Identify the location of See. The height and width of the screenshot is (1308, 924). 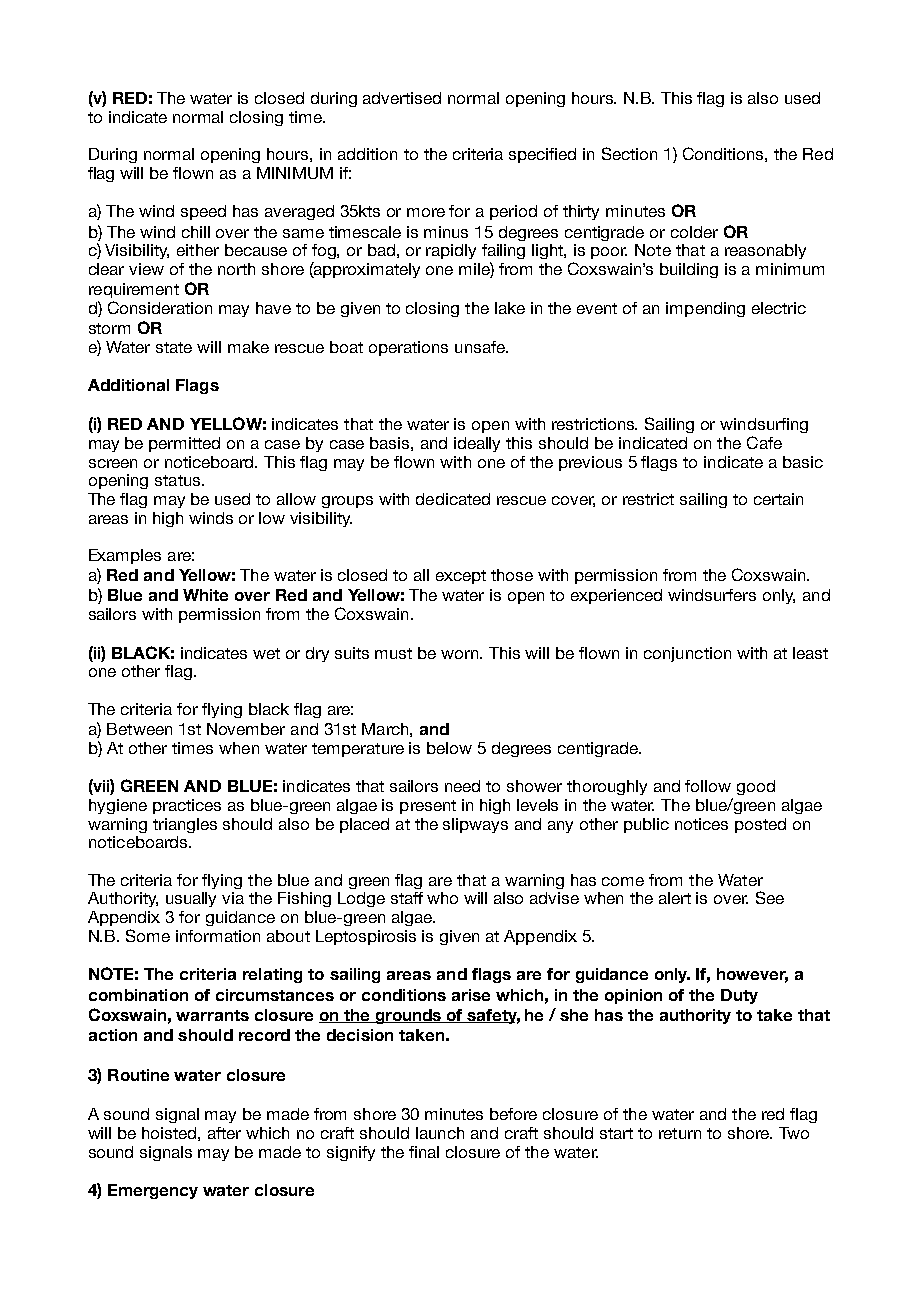
(770, 897).
